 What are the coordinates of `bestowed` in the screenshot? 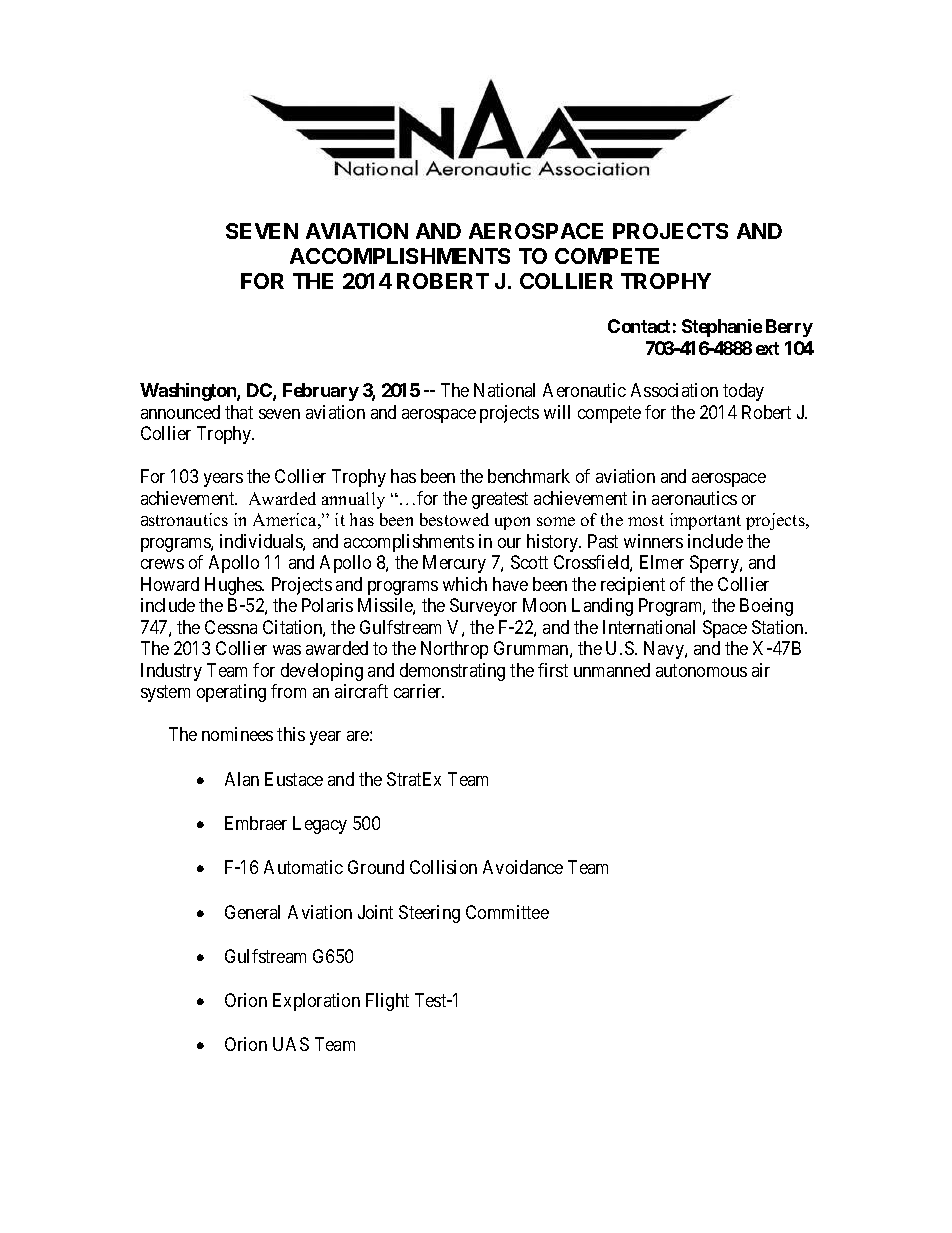 It's located at (454, 519).
